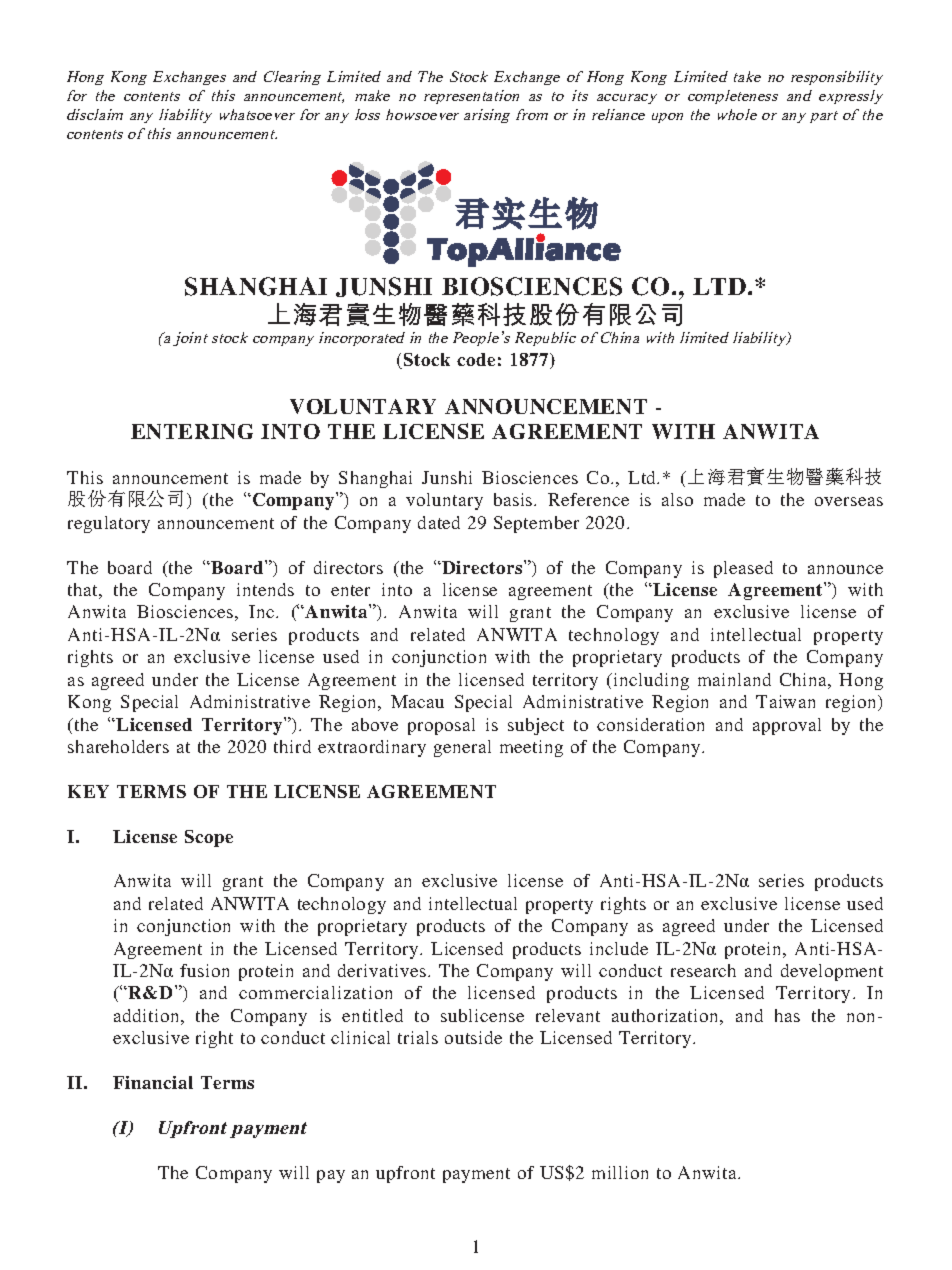 This screenshot has height=1270, width=952. I want to click on code, so click(476, 359).
